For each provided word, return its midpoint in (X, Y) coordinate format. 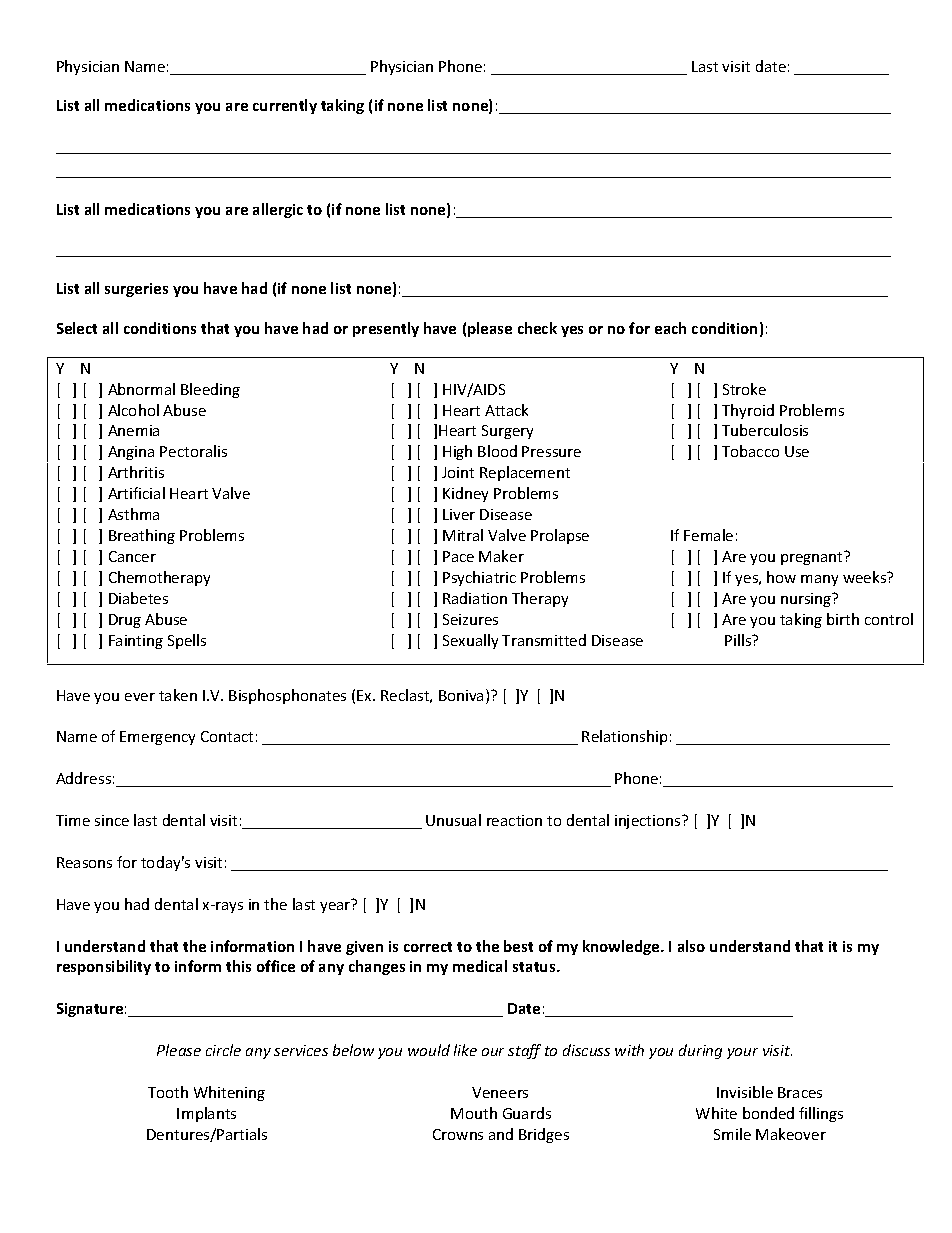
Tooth (168, 1092)
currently (285, 106)
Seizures (470, 619)
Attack (506, 410)
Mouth (474, 1113)
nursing (807, 600)
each (670, 328)
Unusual (453, 820)
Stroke (744, 389)
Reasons (84, 862)
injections (649, 822)
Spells (187, 641)
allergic (278, 210)
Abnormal (141, 389)
